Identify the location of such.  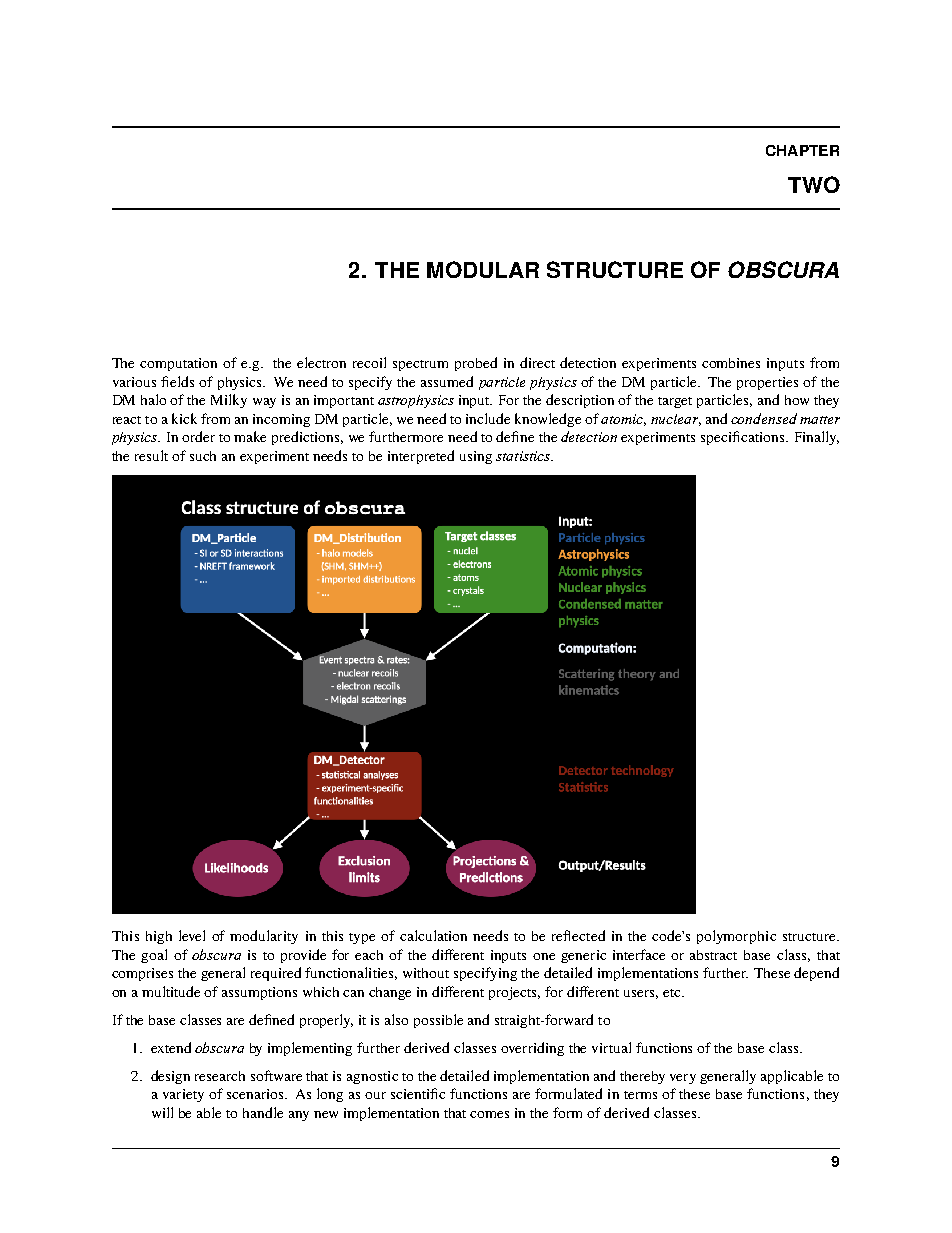
(203, 456).
